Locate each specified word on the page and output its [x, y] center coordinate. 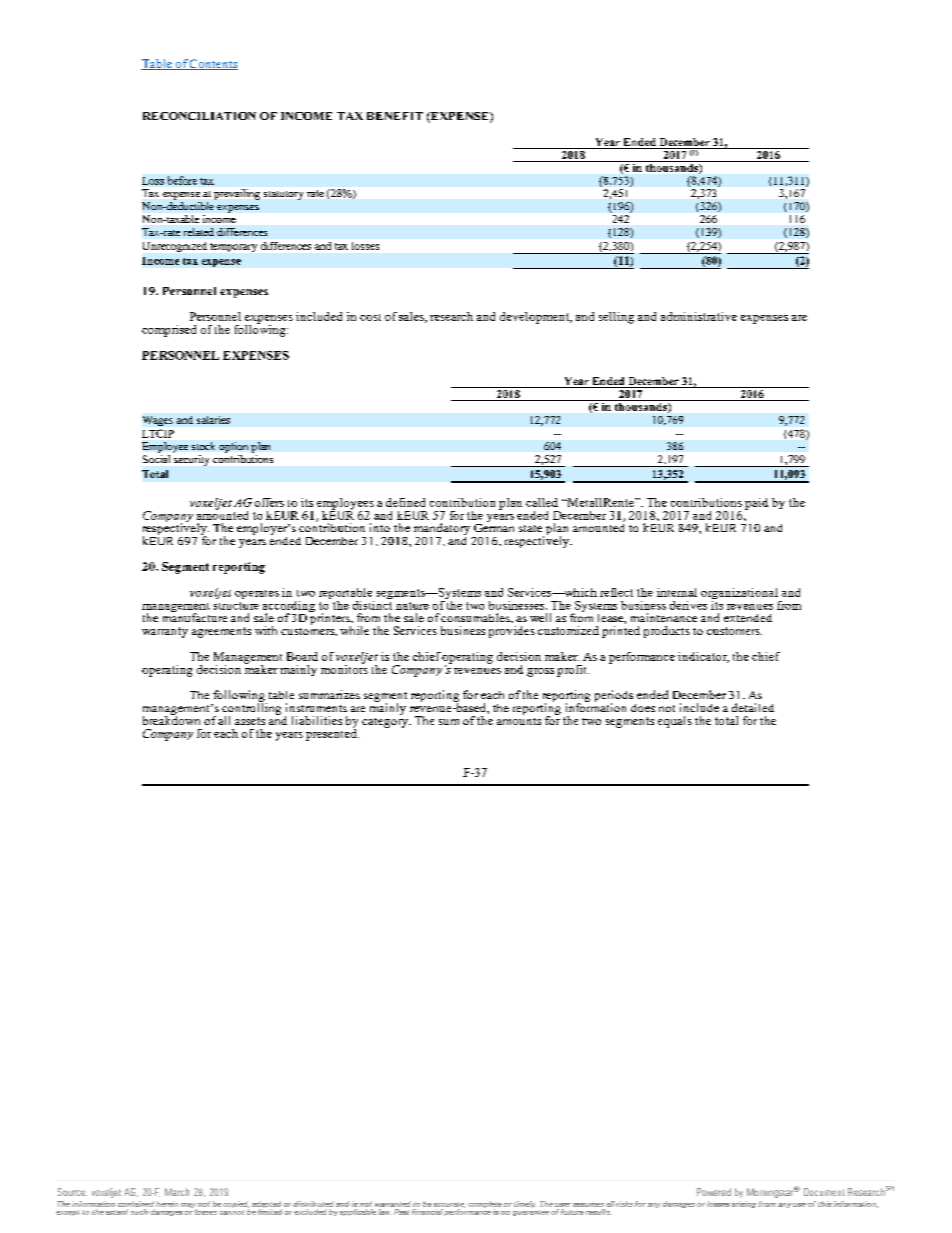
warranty [165, 632]
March [177, 1192]
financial [428, 1210]
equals [675, 722]
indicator [703, 657]
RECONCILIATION [199, 116]
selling [616, 318]
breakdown [171, 719]
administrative [699, 316]
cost [370, 317]
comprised [169, 331]
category [386, 723]
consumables [476, 617]
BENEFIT [395, 116]
